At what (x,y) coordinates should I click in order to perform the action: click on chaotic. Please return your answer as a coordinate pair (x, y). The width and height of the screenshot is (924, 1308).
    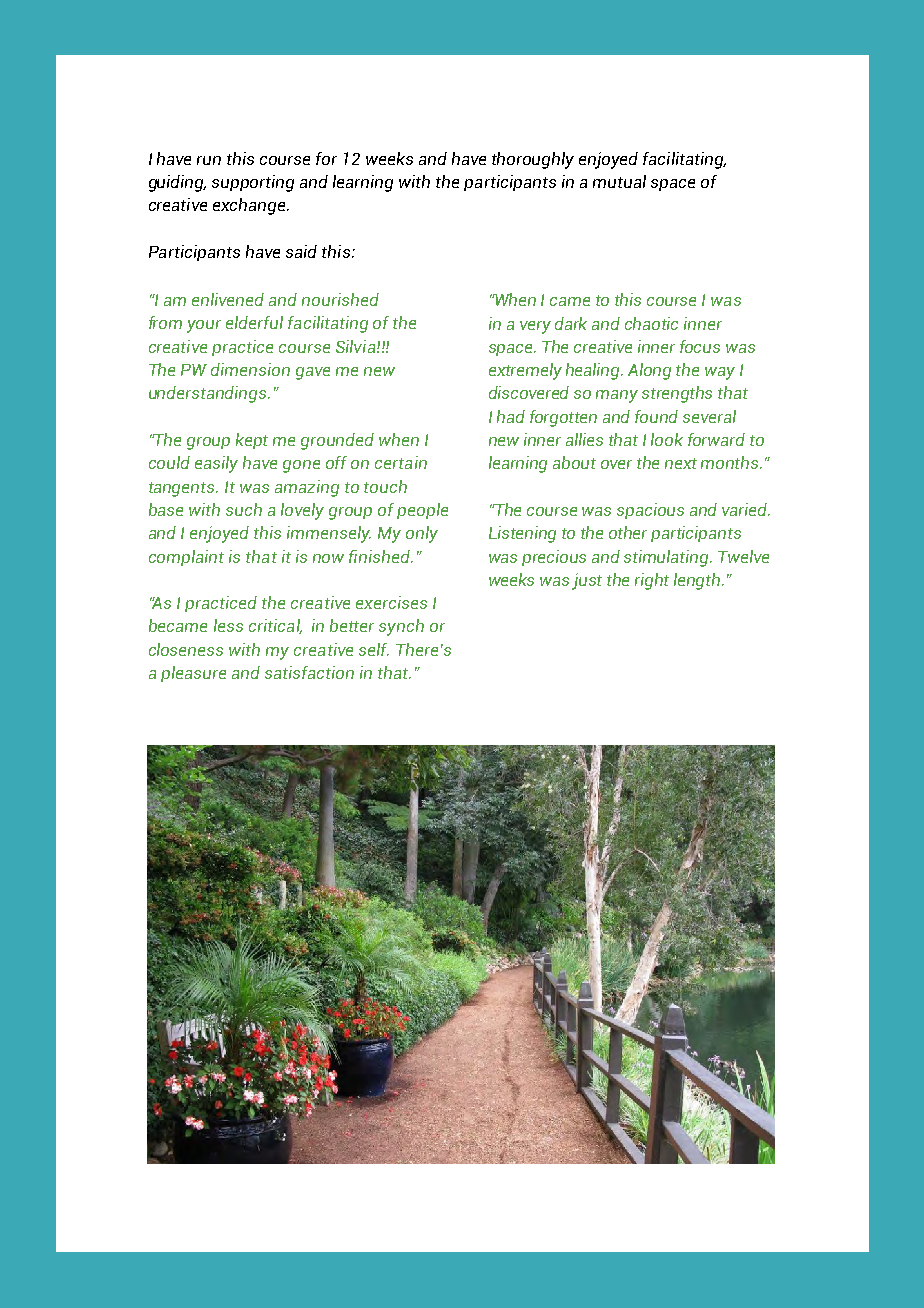
    Looking at the image, I should click on (651, 323).
